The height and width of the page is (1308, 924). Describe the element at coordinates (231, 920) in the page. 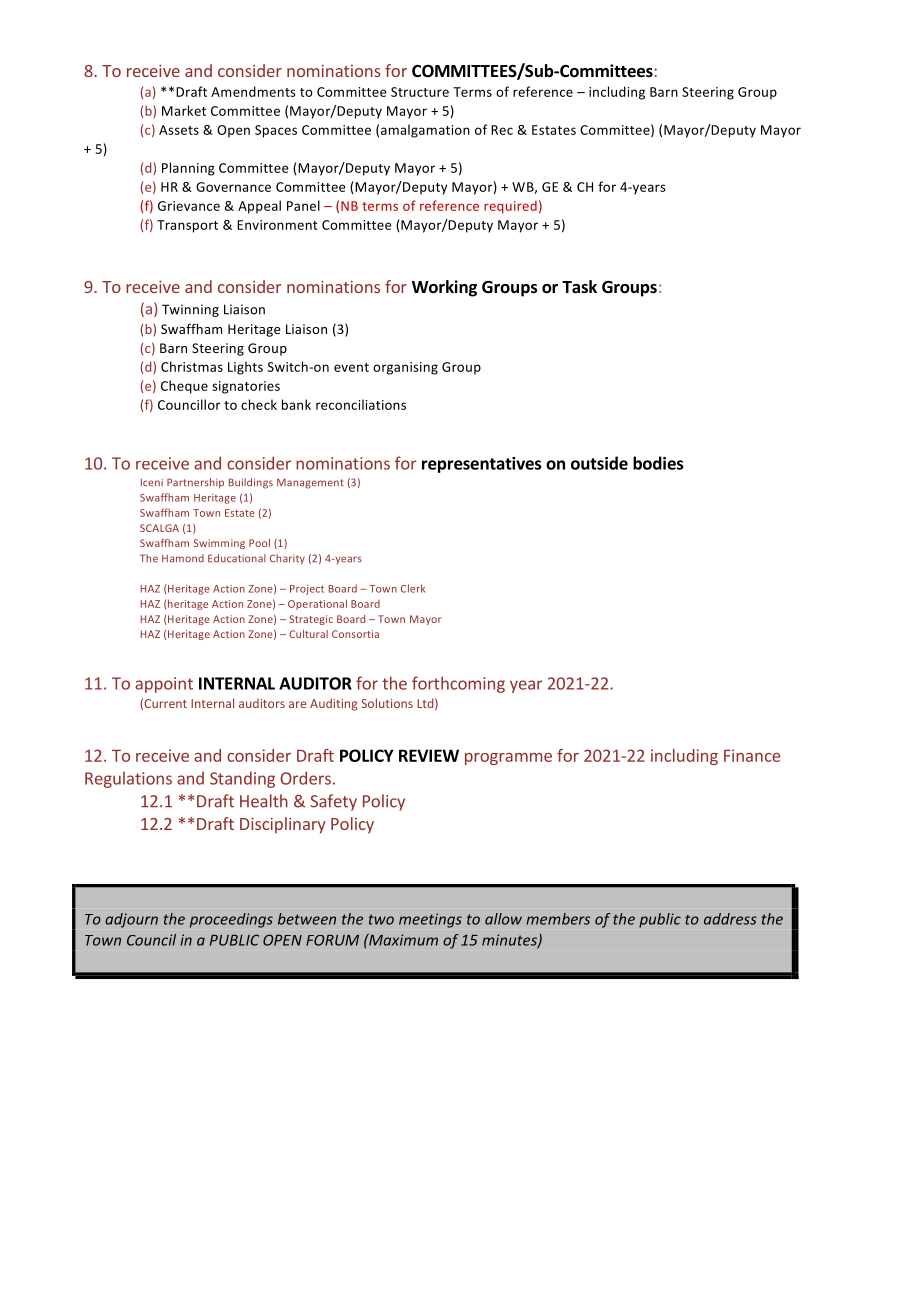

I see `proceedings` at that location.
